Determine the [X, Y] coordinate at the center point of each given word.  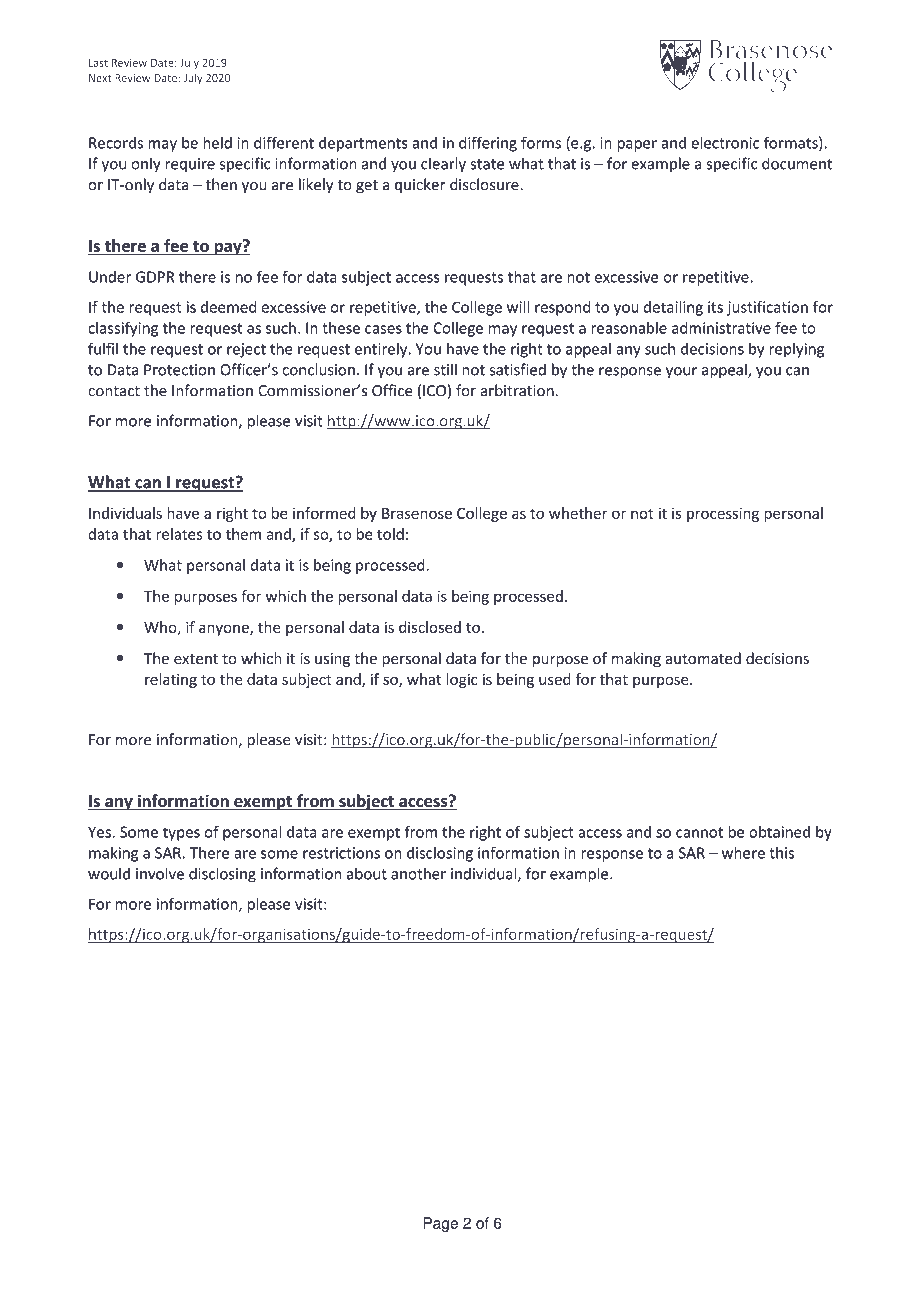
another [418, 874]
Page [440, 1224]
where [743, 852]
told [390, 534]
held [217, 142]
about [367, 873]
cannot [699, 832]
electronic [725, 142]
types [181, 834]
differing [488, 144]
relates [179, 534]
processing [723, 514]
